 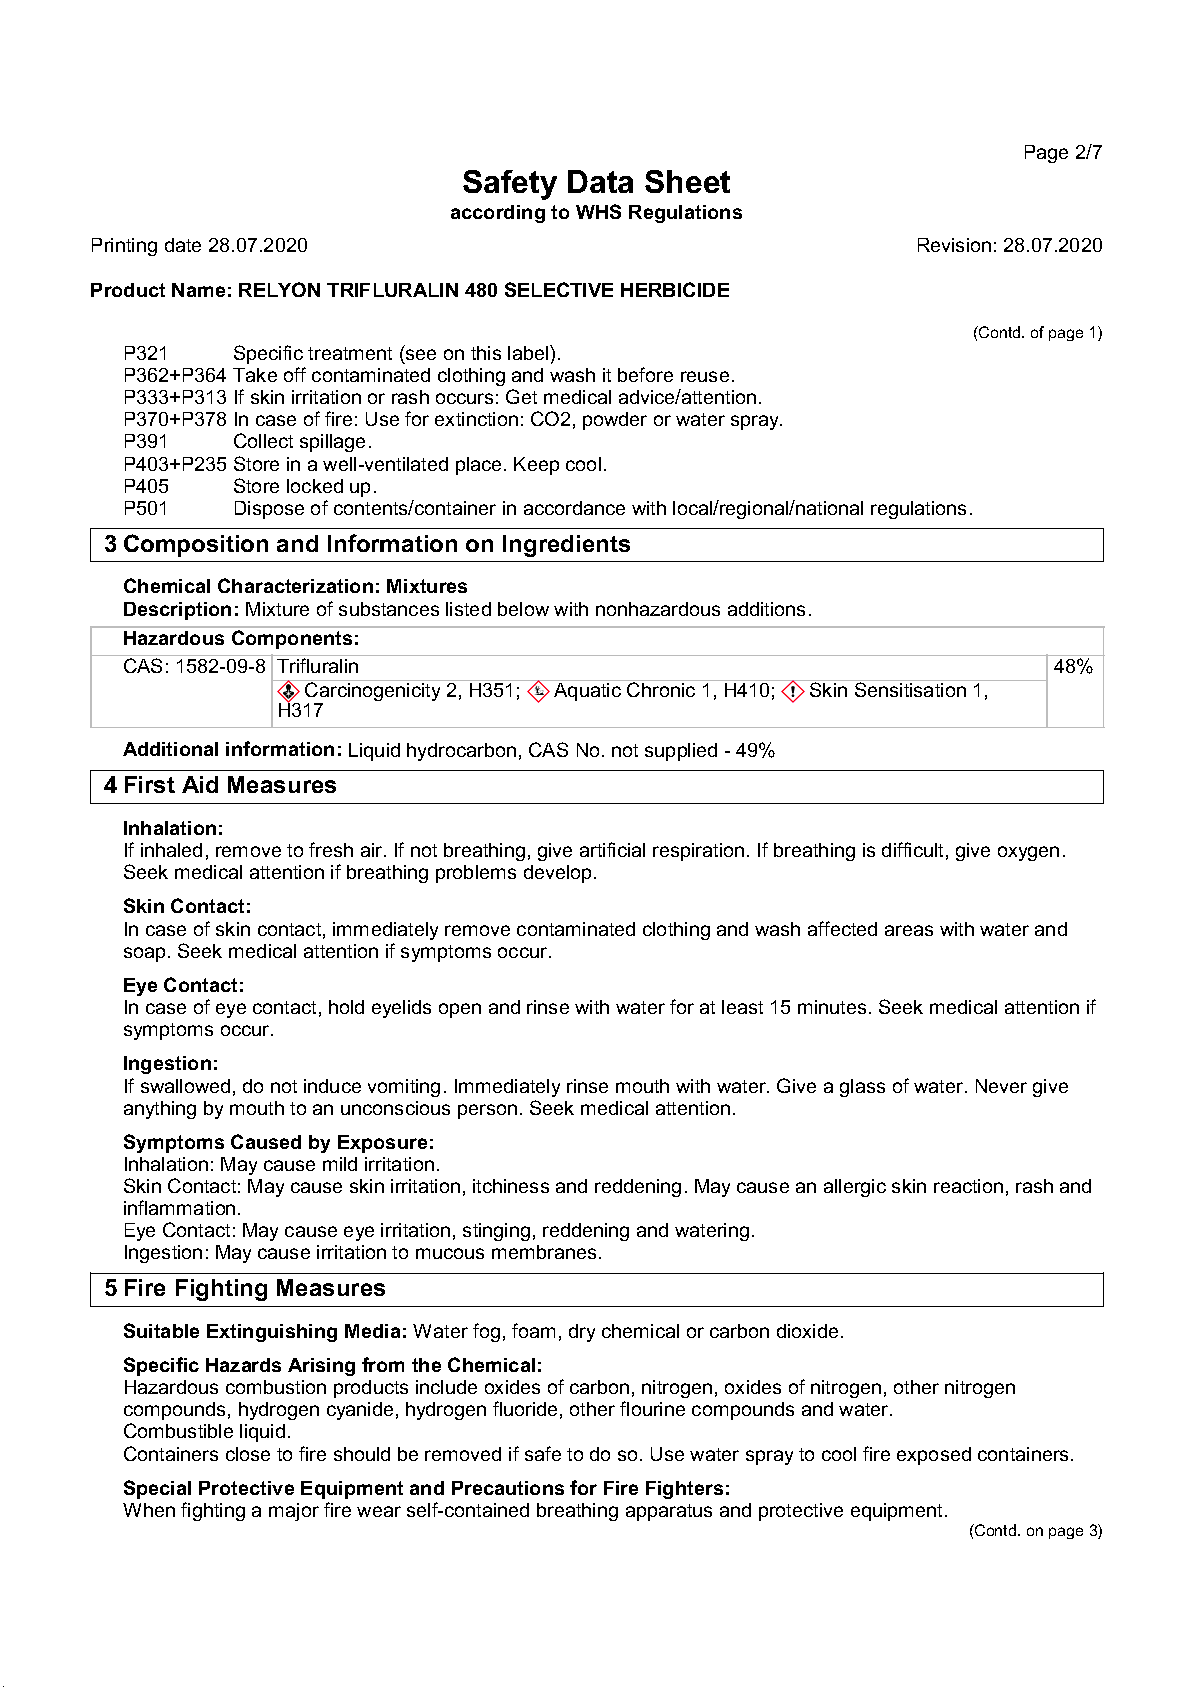 I want to click on Precautions, so click(x=508, y=1488).
